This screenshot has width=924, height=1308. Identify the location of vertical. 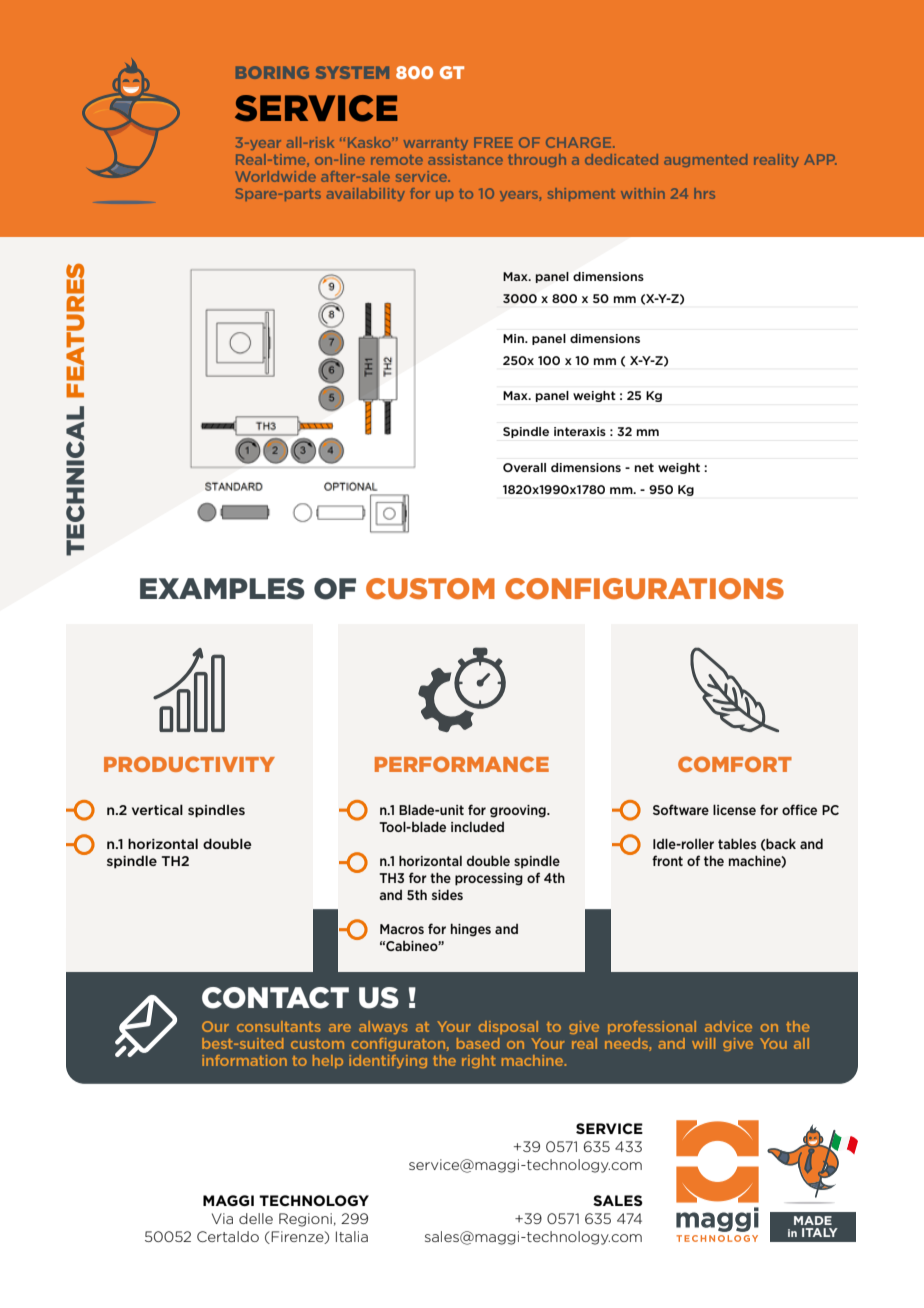
(157, 809).
